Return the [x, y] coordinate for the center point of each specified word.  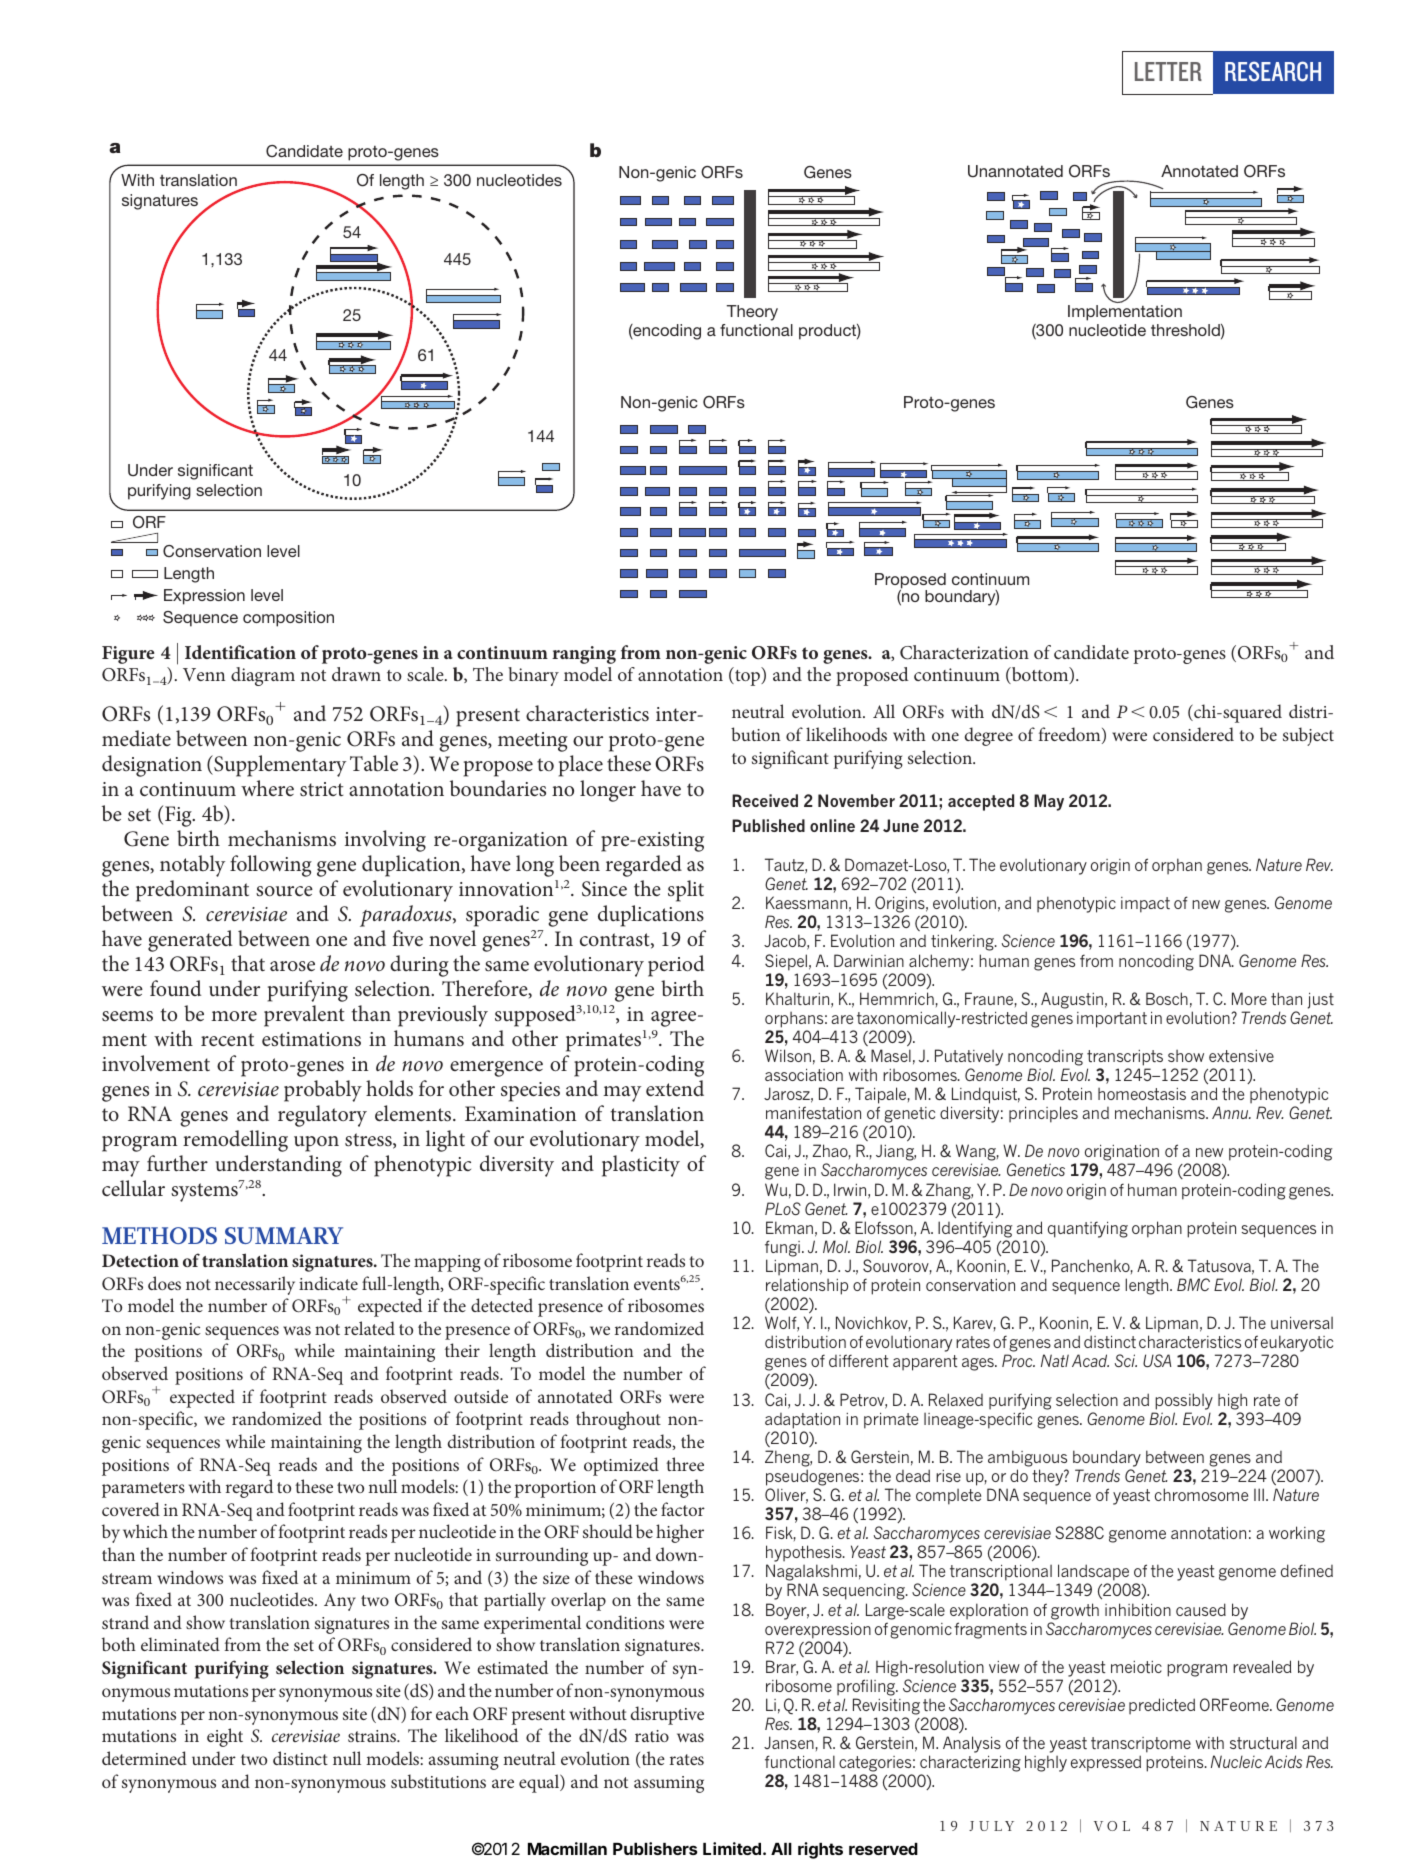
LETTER [1168, 71]
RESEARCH [1273, 71]
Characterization [964, 652]
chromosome [1201, 1494]
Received [765, 800]
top [747, 678]
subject [1308, 736]
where [267, 788]
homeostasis [1142, 1094]
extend [675, 1088]
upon [316, 1144]
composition [288, 619]
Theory [752, 313]
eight [225, 1737]
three [685, 1464]
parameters [143, 1490]
